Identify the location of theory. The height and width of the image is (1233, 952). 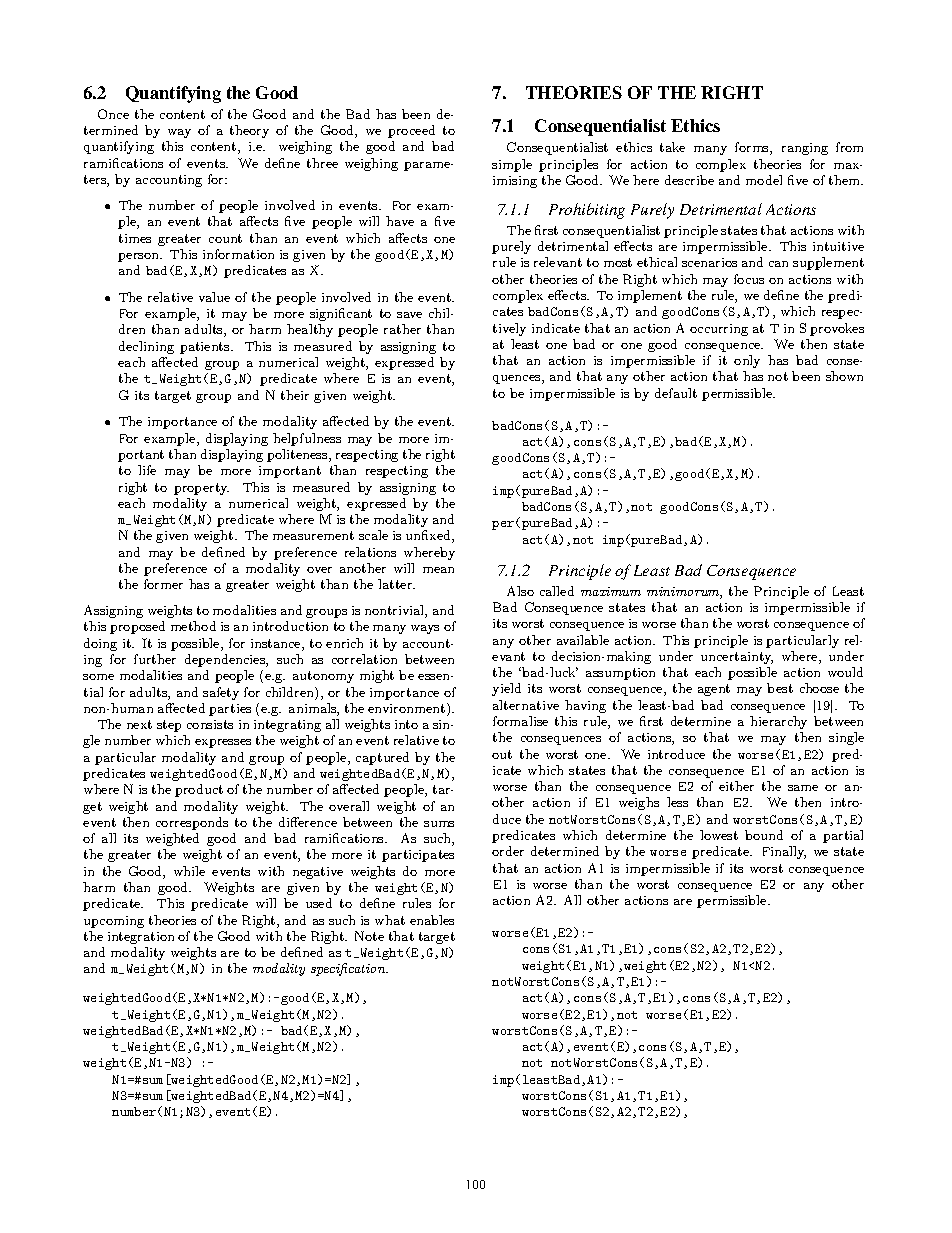
(249, 131).
